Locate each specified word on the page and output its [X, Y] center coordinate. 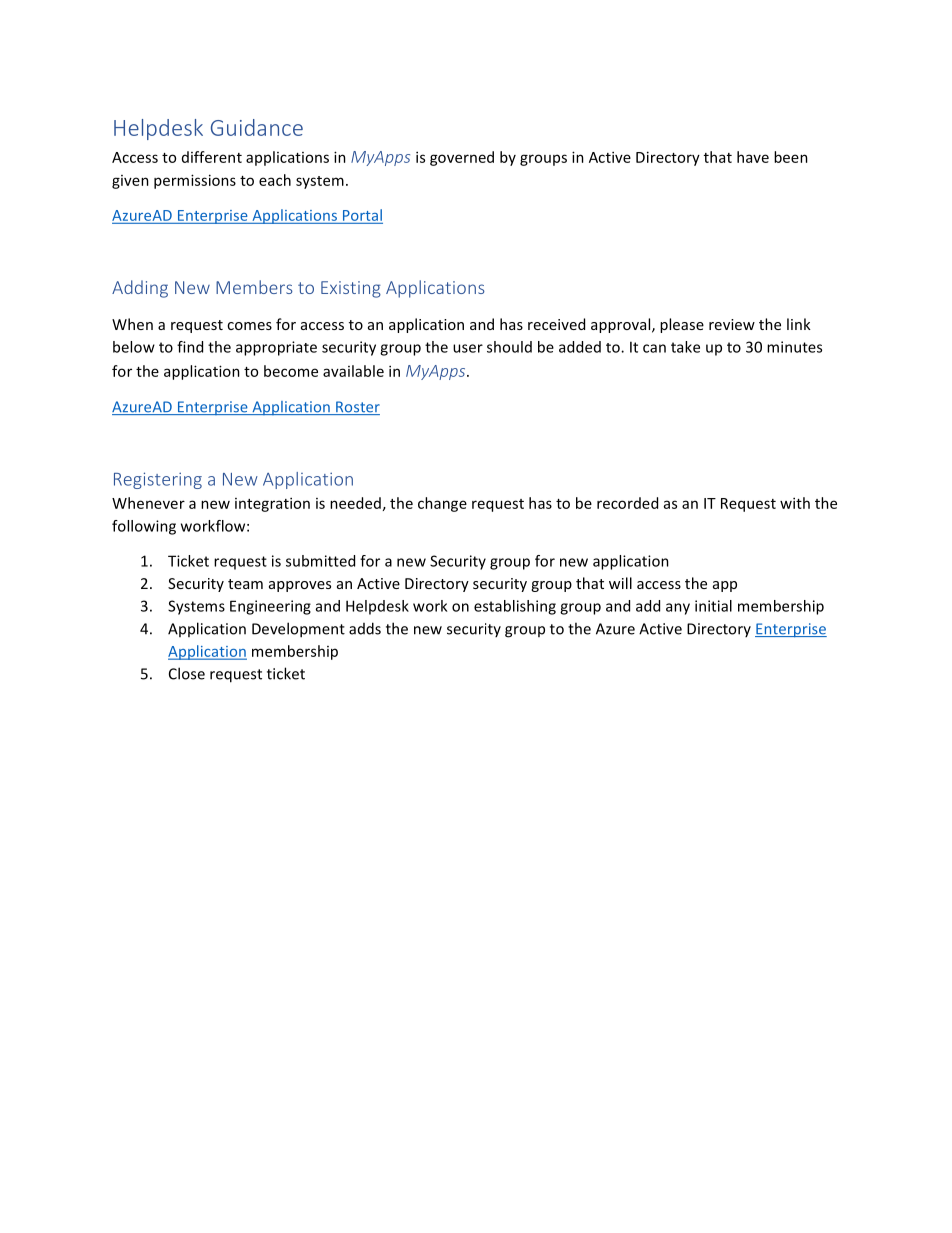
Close [187, 673]
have [753, 157]
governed [462, 158]
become [291, 371]
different [212, 157]
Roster [357, 408]
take [685, 347]
